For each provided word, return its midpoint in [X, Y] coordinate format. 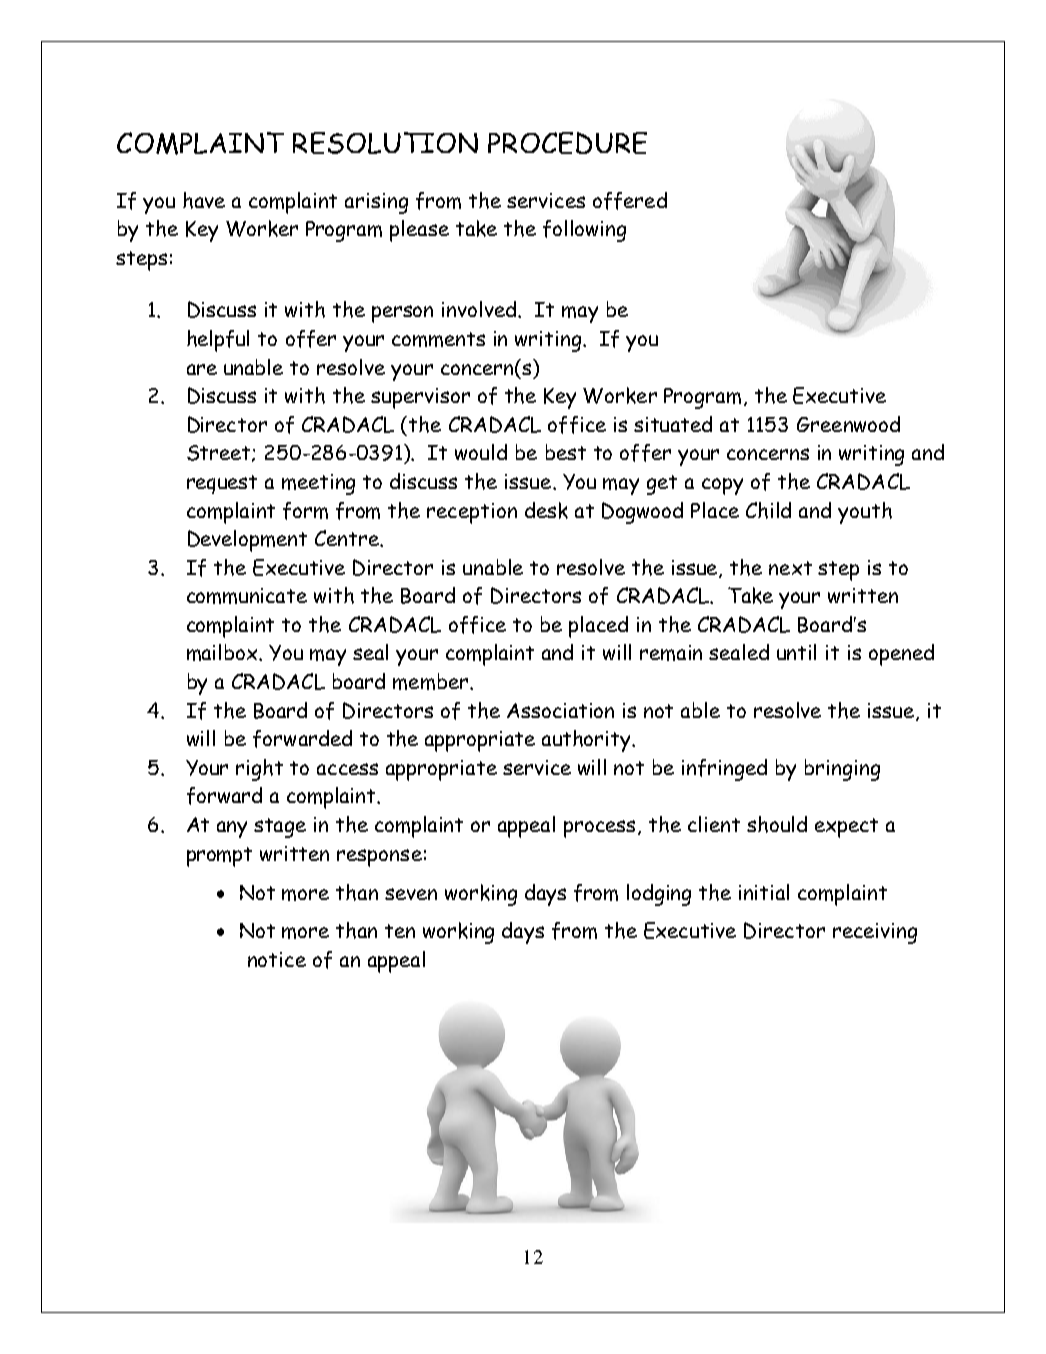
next [790, 568]
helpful [218, 341]
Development [247, 541]
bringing [842, 770]
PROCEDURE [567, 143]
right [259, 770]
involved [480, 309]
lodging [659, 895]
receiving [875, 933]
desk [546, 510]
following [584, 231]
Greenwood [848, 424]
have [204, 200]
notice [277, 959]
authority [587, 741]
